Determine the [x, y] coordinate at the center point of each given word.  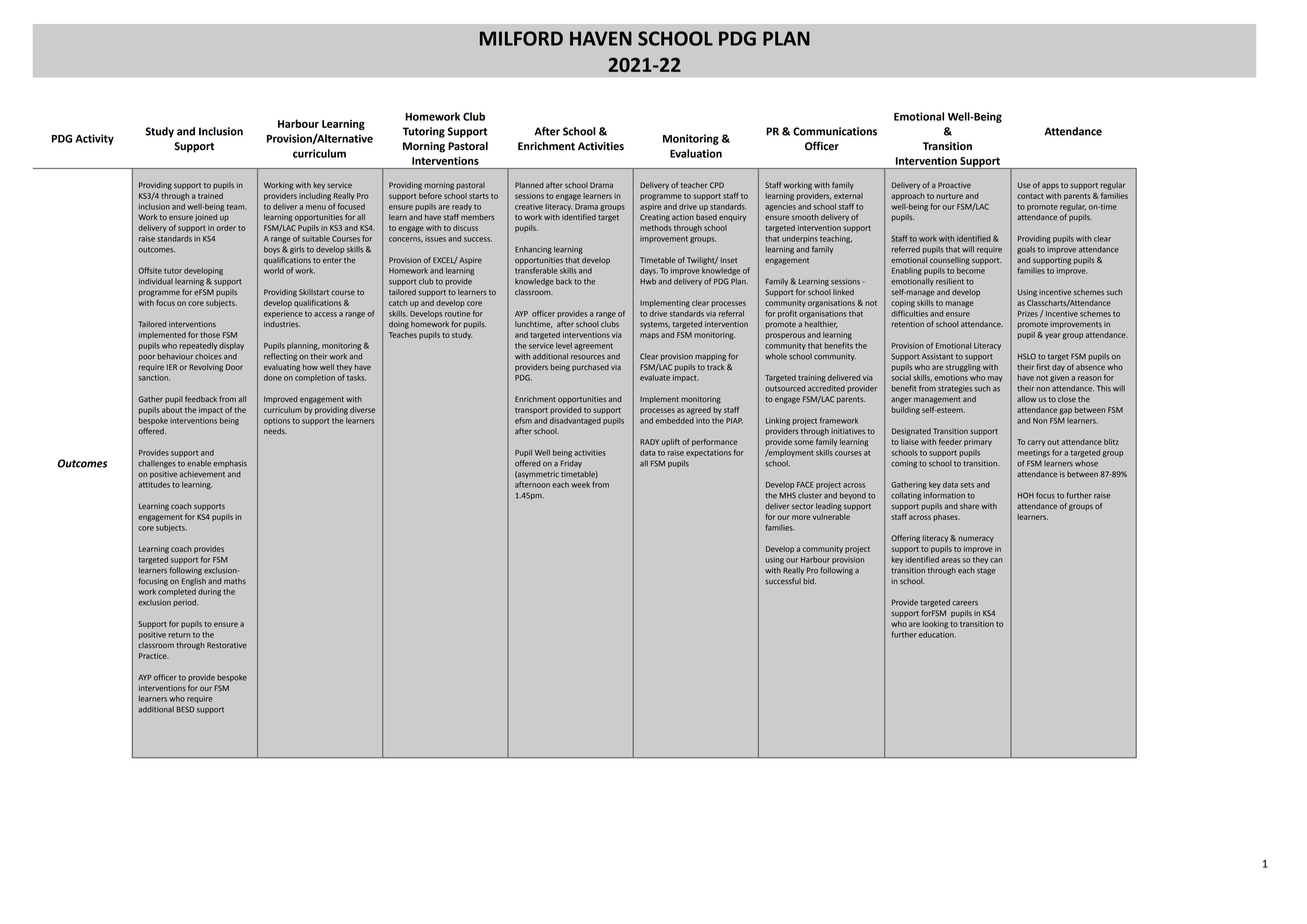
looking [935, 625]
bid [809, 581]
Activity [95, 139]
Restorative [227, 645]
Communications [835, 131]
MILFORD [521, 38]
